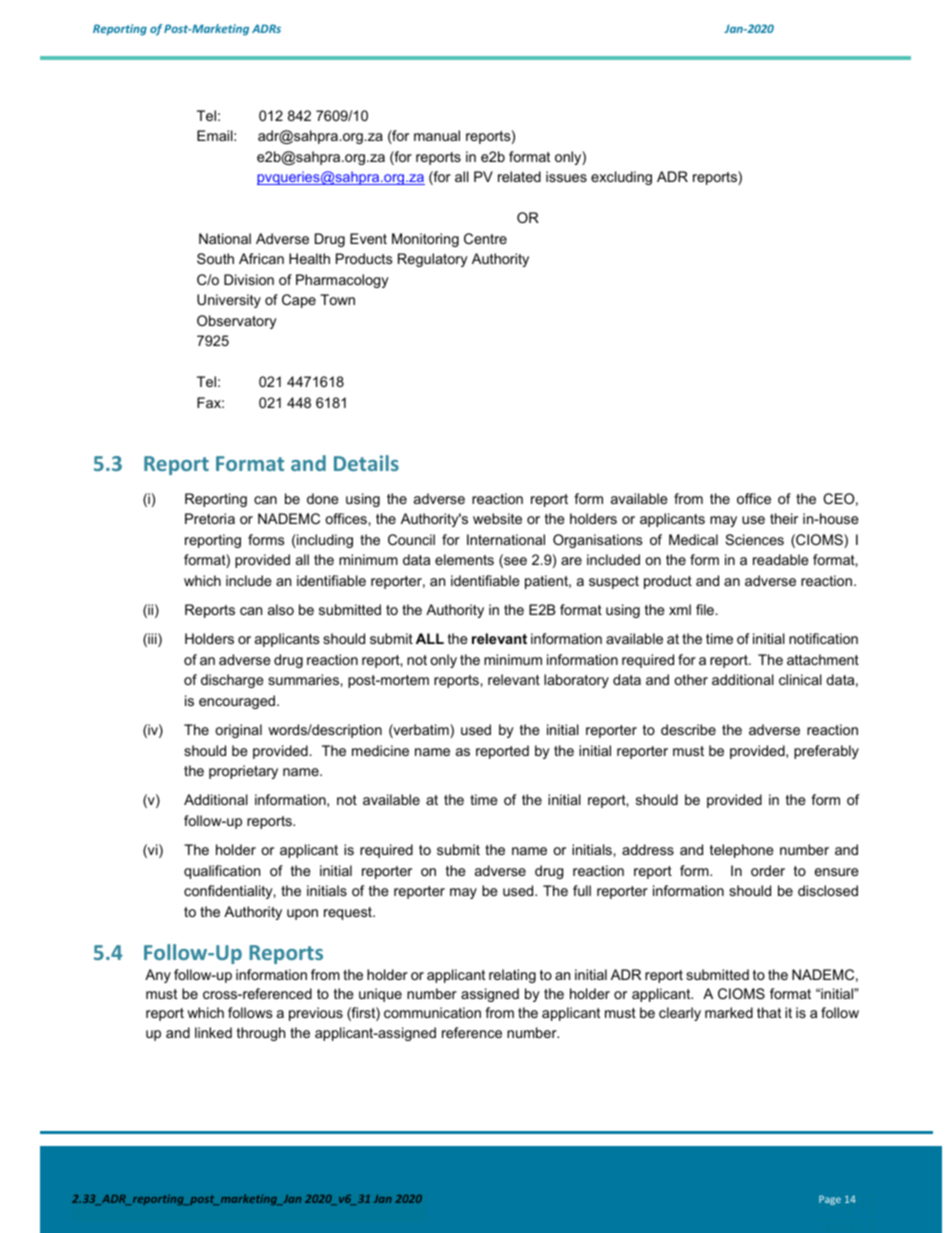 Image resolution: width=952 pixels, height=1233 pixels. Describe the element at coordinates (576, 681) in the image. I see `laboratory` at that location.
